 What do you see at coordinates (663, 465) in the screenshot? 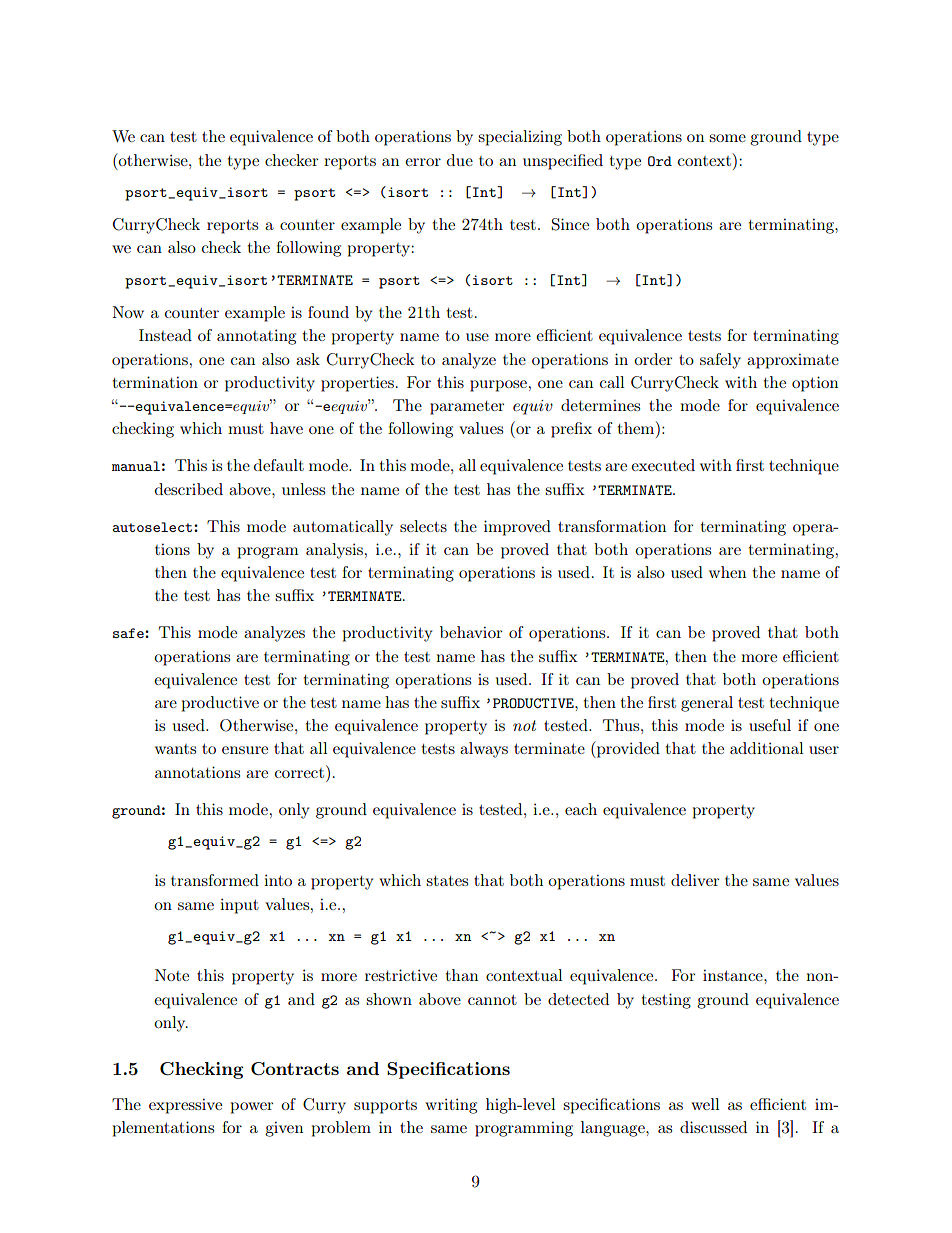
I see `executed` at bounding box center [663, 465].
